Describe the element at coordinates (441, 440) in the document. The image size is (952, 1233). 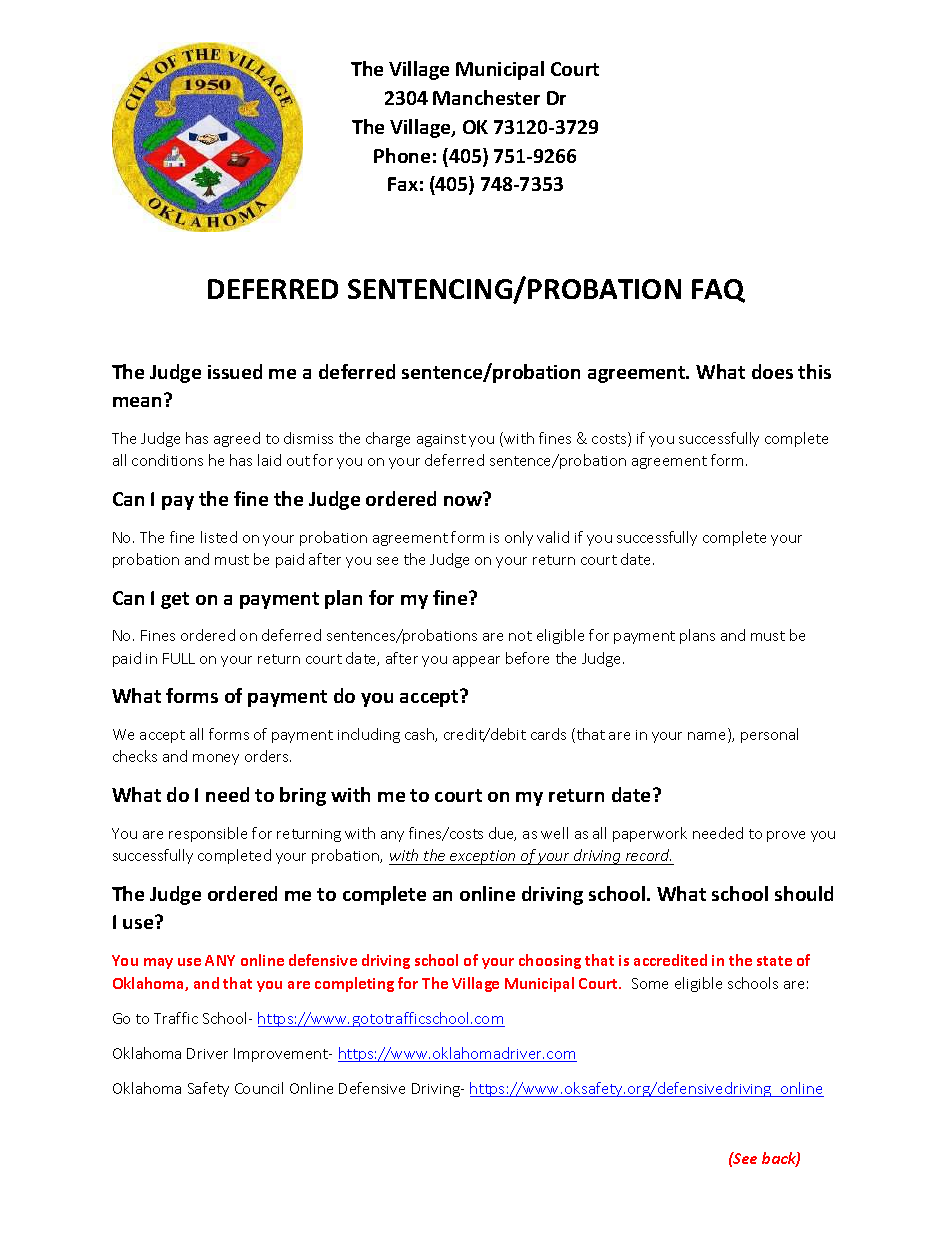
I see `against` at that location.
